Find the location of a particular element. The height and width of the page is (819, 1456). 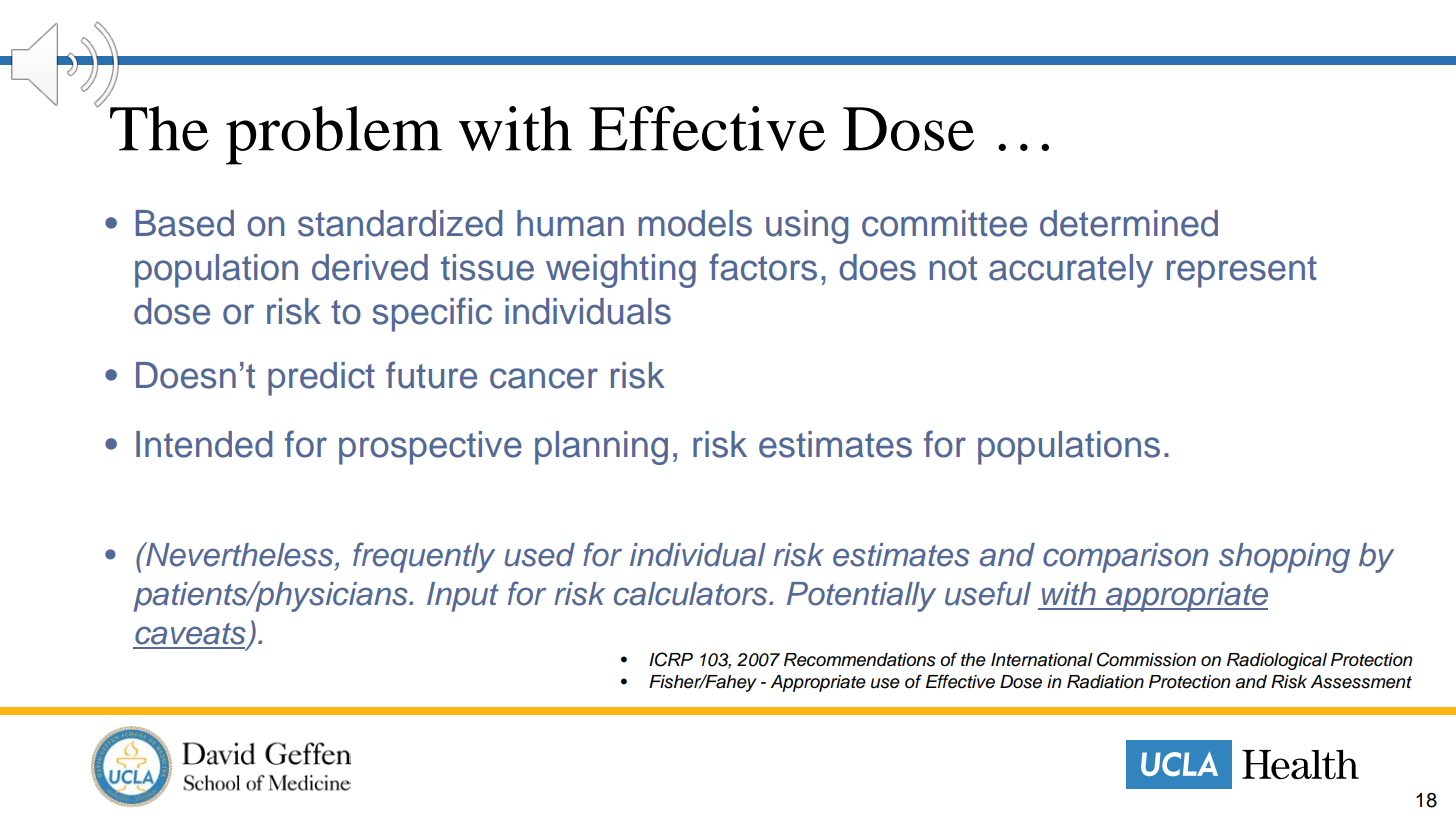

Input is located at coordinates (463, 597).
